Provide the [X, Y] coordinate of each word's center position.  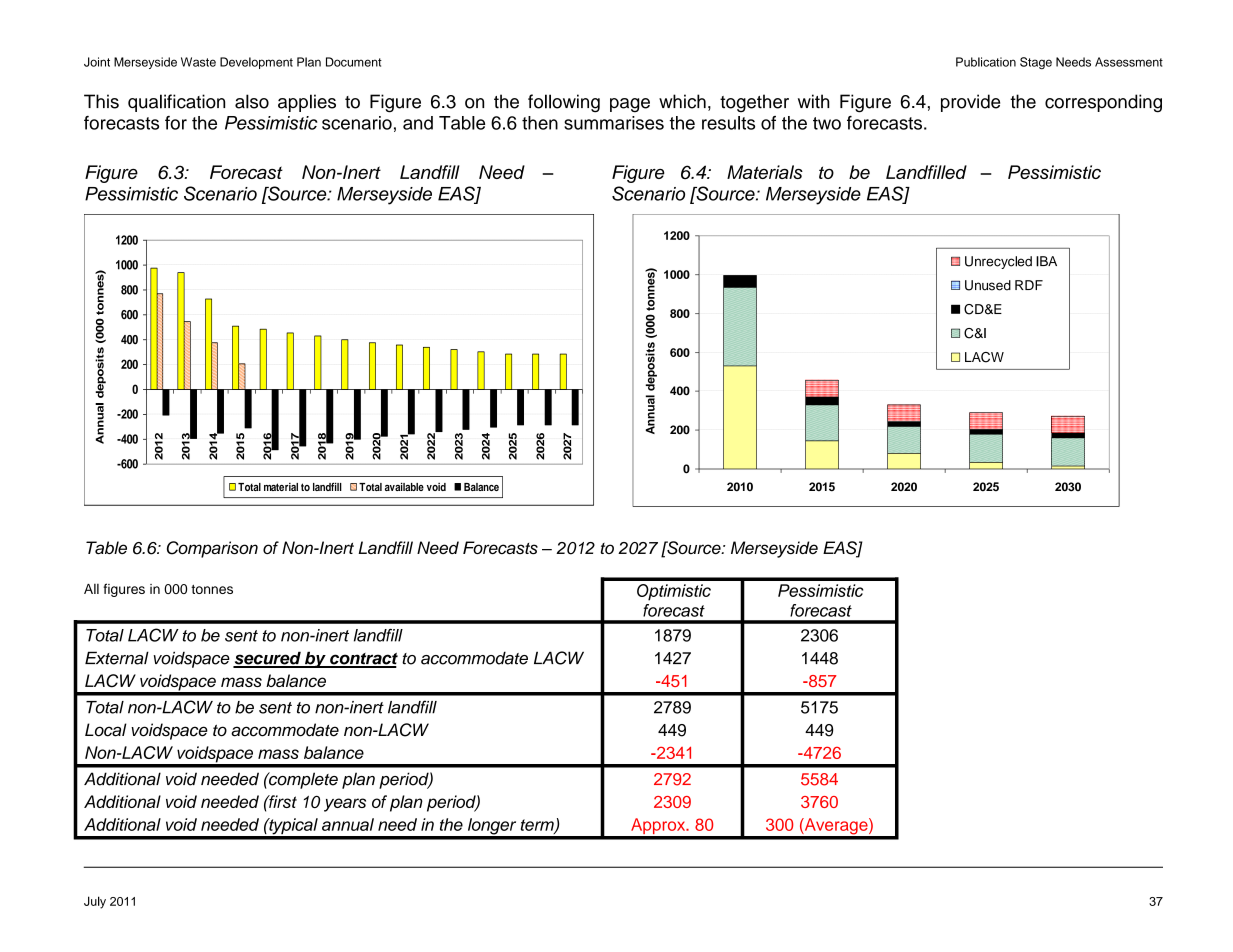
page [630, 105]
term [538, 826]
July [95, 902]
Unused [988, 285]
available [404, 486]
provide [970, 103]
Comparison [212, 549]
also [252, 101]
